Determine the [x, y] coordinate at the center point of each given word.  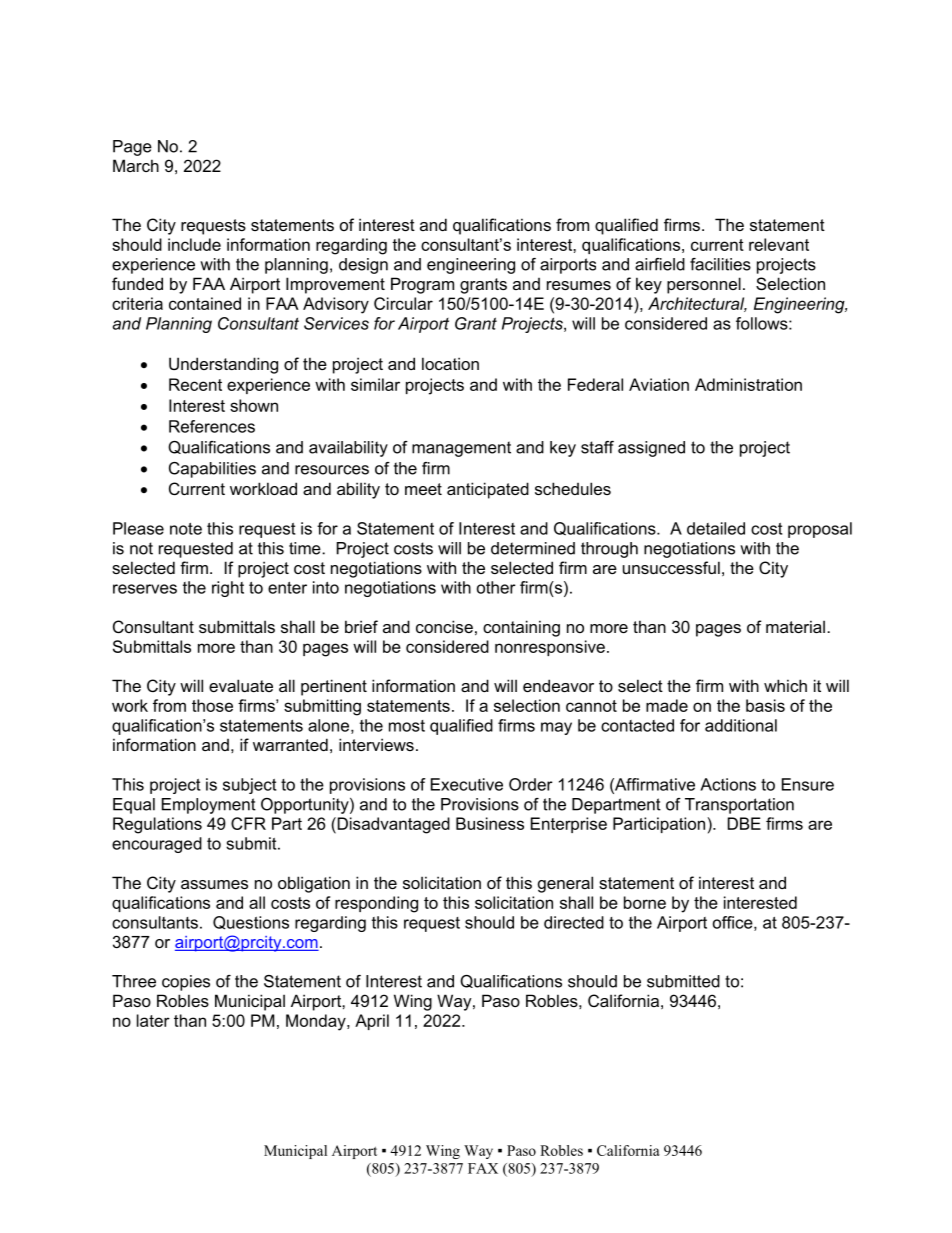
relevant [779, 244]
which [785, 685]
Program [422, 285]
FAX [483, 1168]
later [153, 1020]
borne [645, 902]
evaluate [241, 685]
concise [444, 626]
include [194, 244]
